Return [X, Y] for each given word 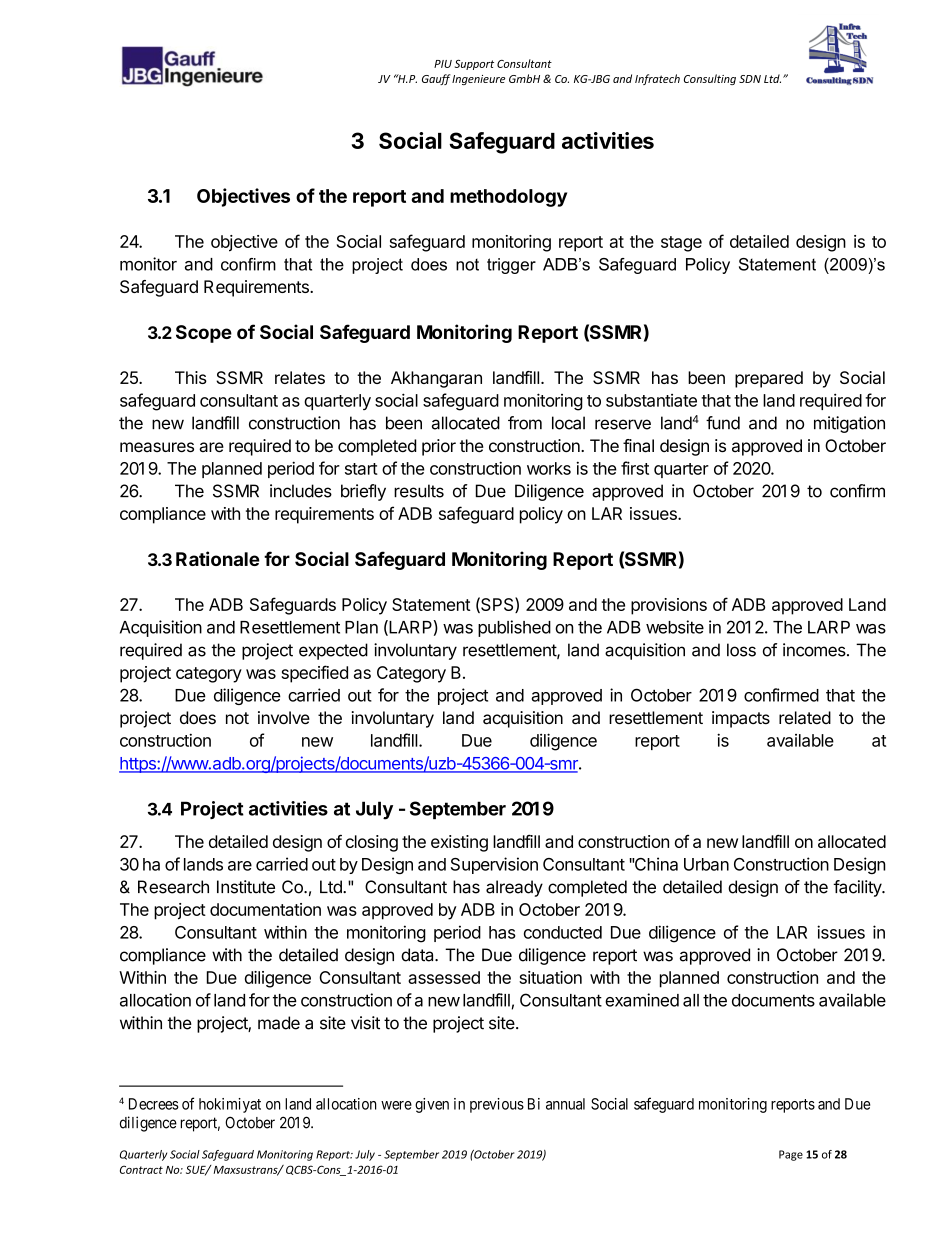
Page [791, 1155]
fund [723, 423]
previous [497, 1105]
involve [284, 717]
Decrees [154, 1104]
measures [157, 447]
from [525, 423]
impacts [741, 719]
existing [459, 843]
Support [474, 65]
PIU [443, 64]
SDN [750, 79]
